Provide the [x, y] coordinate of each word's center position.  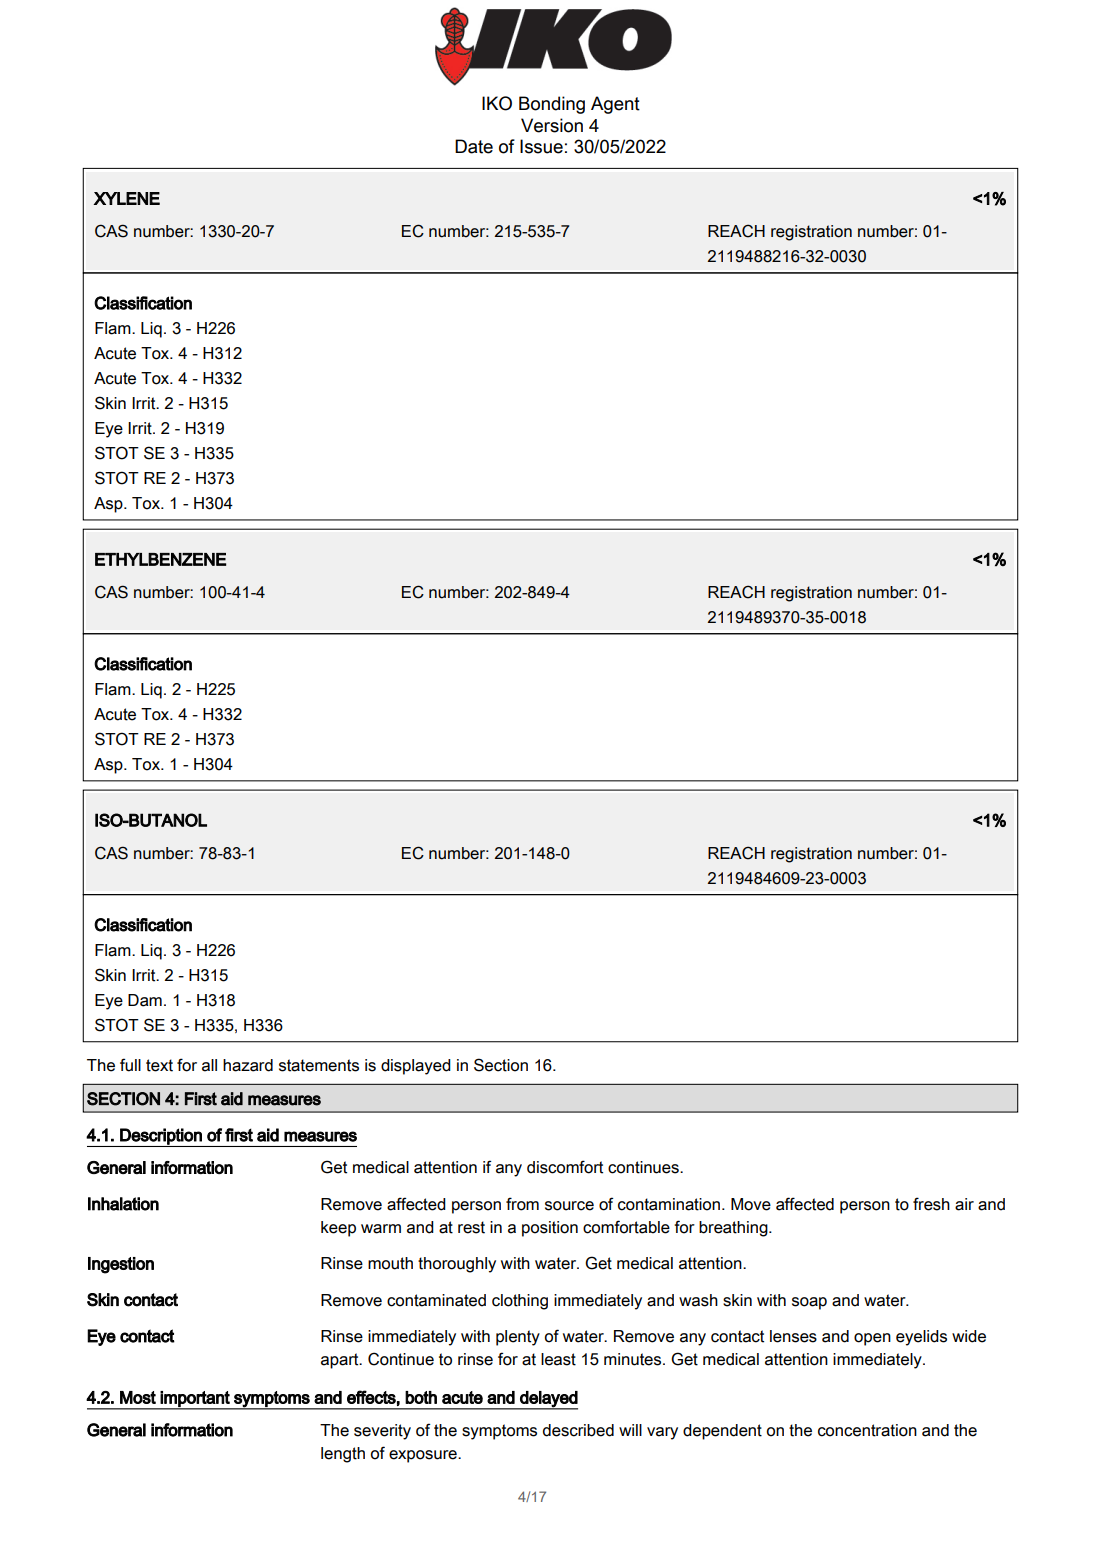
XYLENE [127, 198]
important [195, 1400]
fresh [931, 1204]
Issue [541, 146]
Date [474, 146]
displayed [416, 1067]
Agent [615, 105]
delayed [548, 1400]
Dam [145, 1000]
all [209, 1065]
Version [552, 125]
